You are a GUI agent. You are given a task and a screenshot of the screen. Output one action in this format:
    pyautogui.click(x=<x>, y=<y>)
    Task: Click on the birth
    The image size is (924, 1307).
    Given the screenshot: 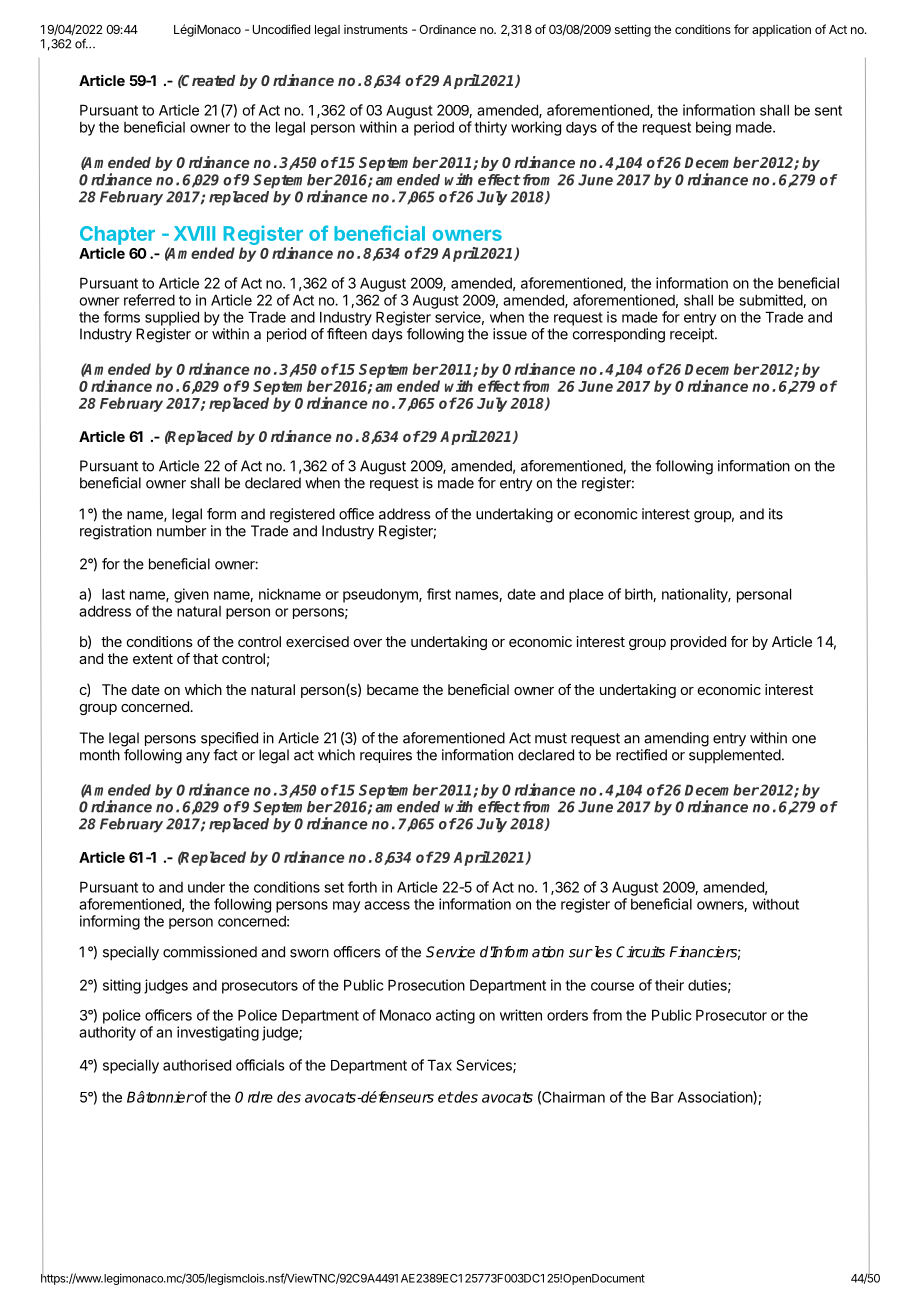 What is the action you would take?
    pyautogui.click(x=639, y=595)
